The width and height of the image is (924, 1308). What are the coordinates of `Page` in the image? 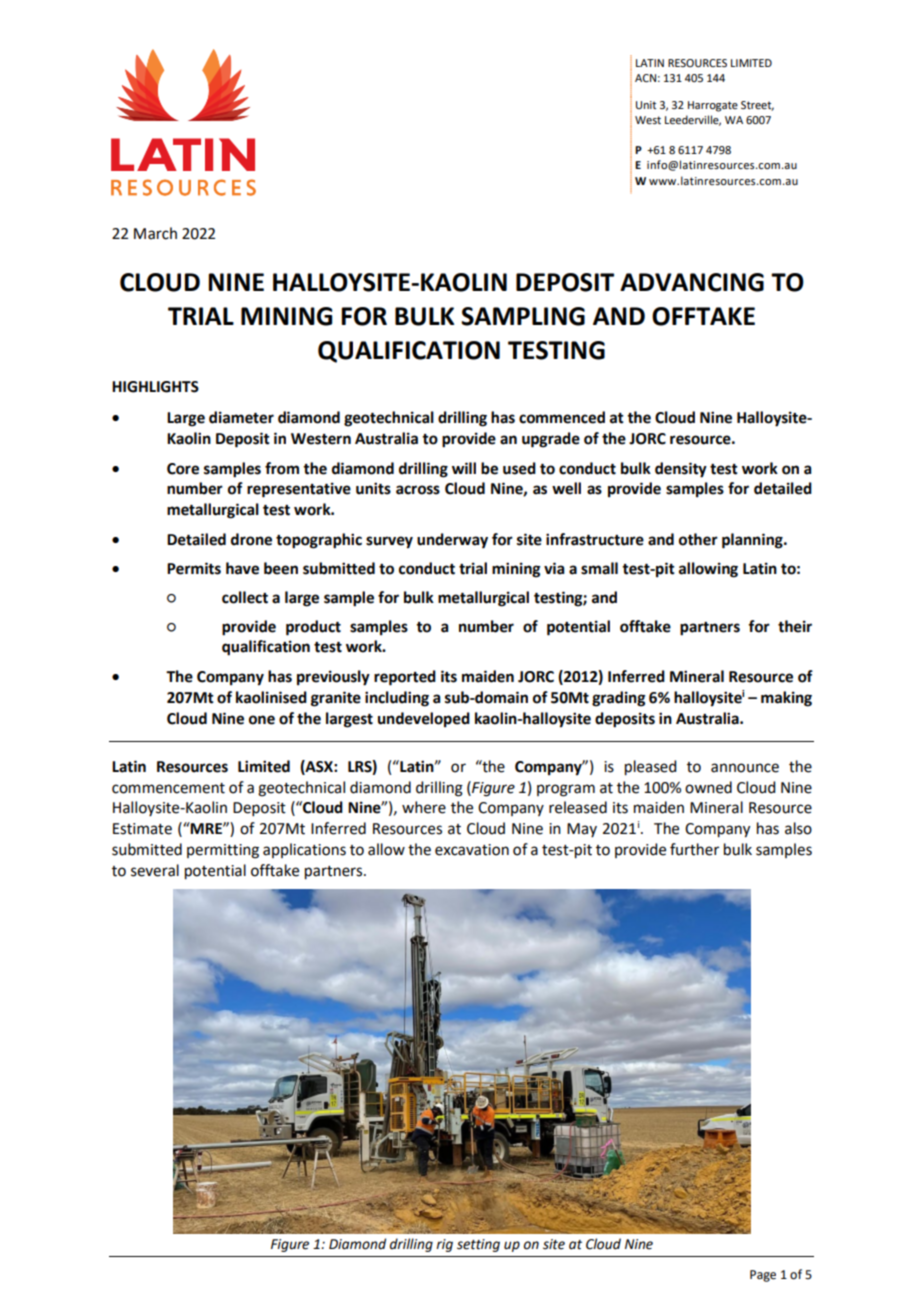 It's located at (763, 1276).
